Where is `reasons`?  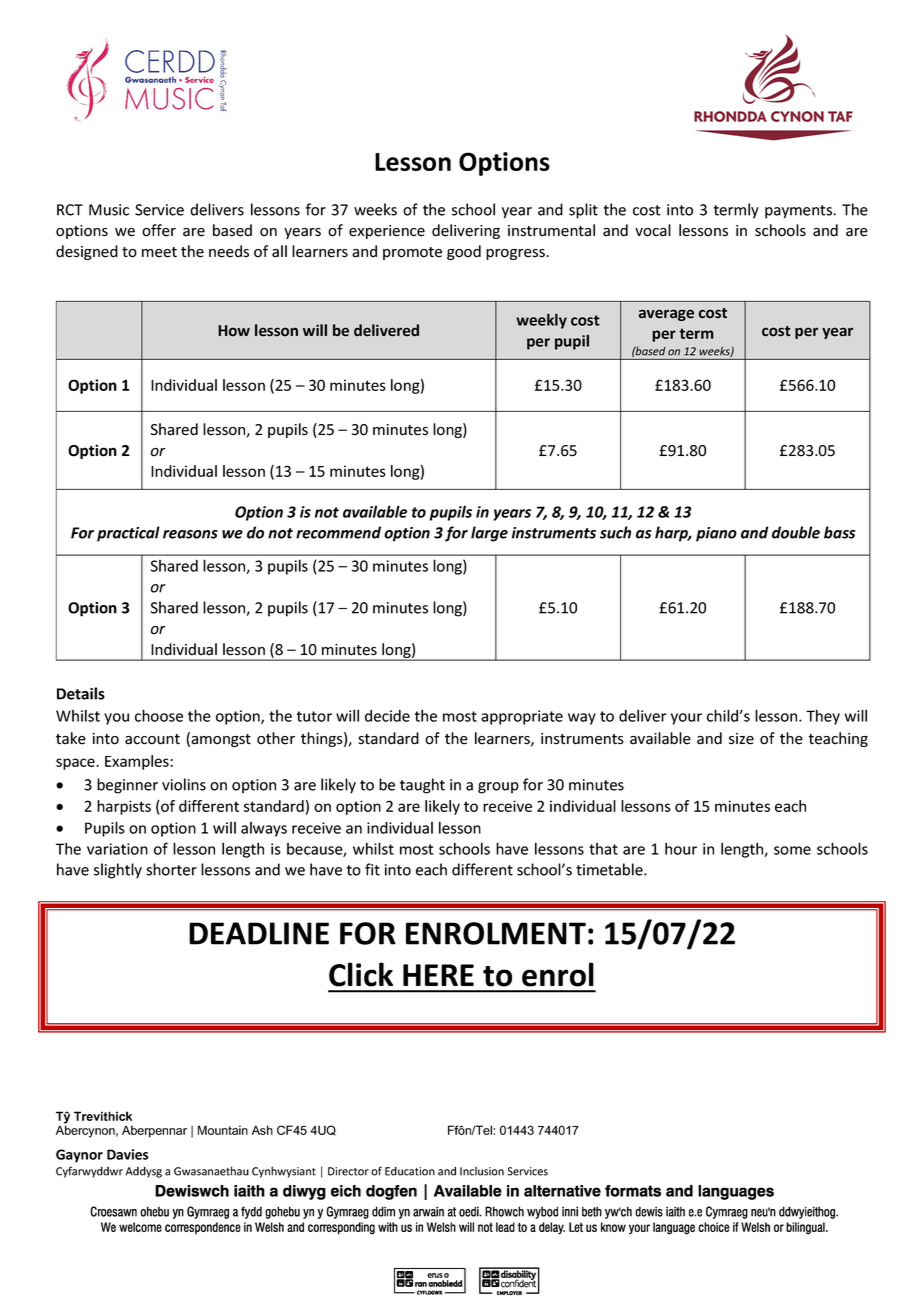
reasons is located at coordinates (190, 534).
